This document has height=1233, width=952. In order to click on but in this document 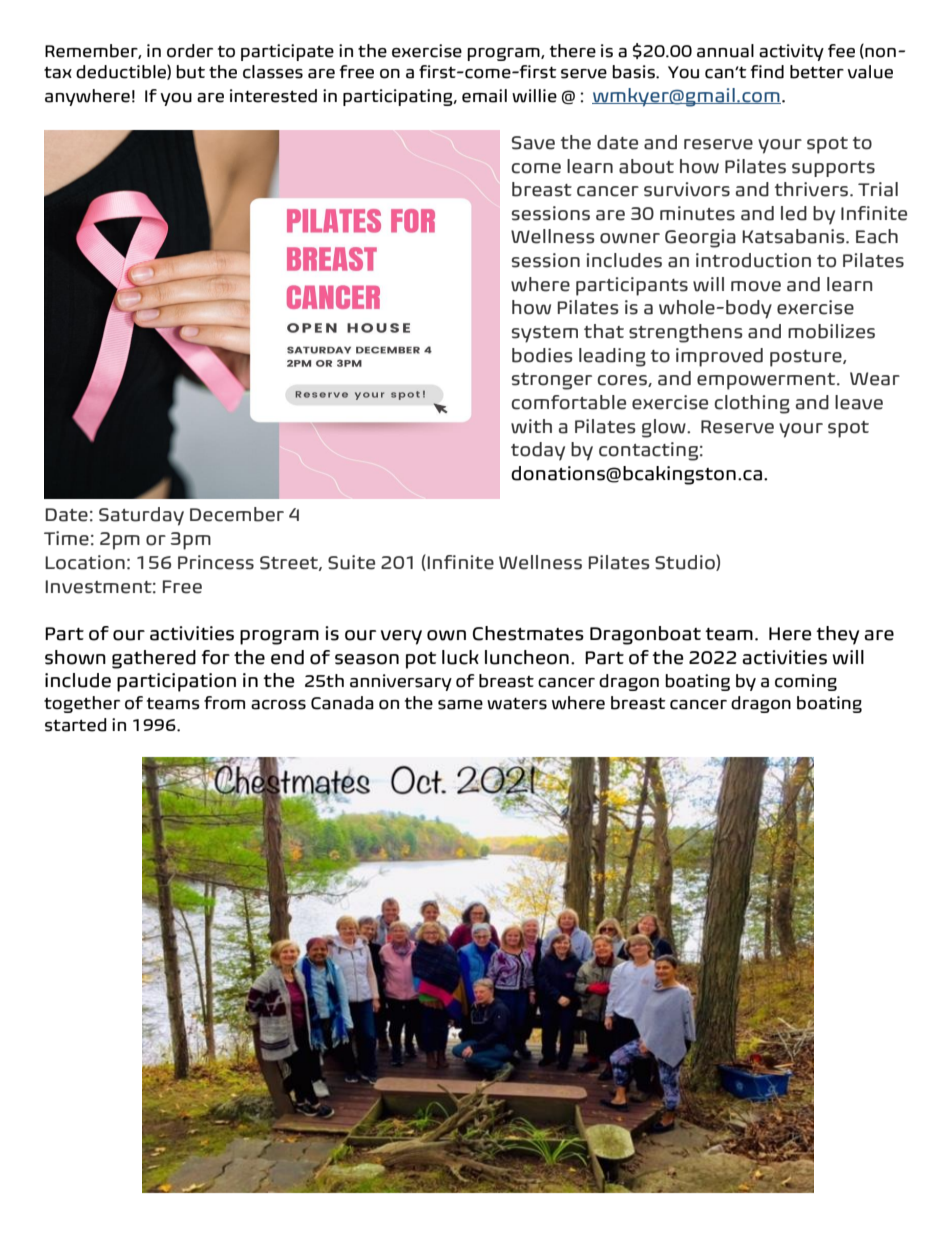, I will do `click(190, 72)`.
